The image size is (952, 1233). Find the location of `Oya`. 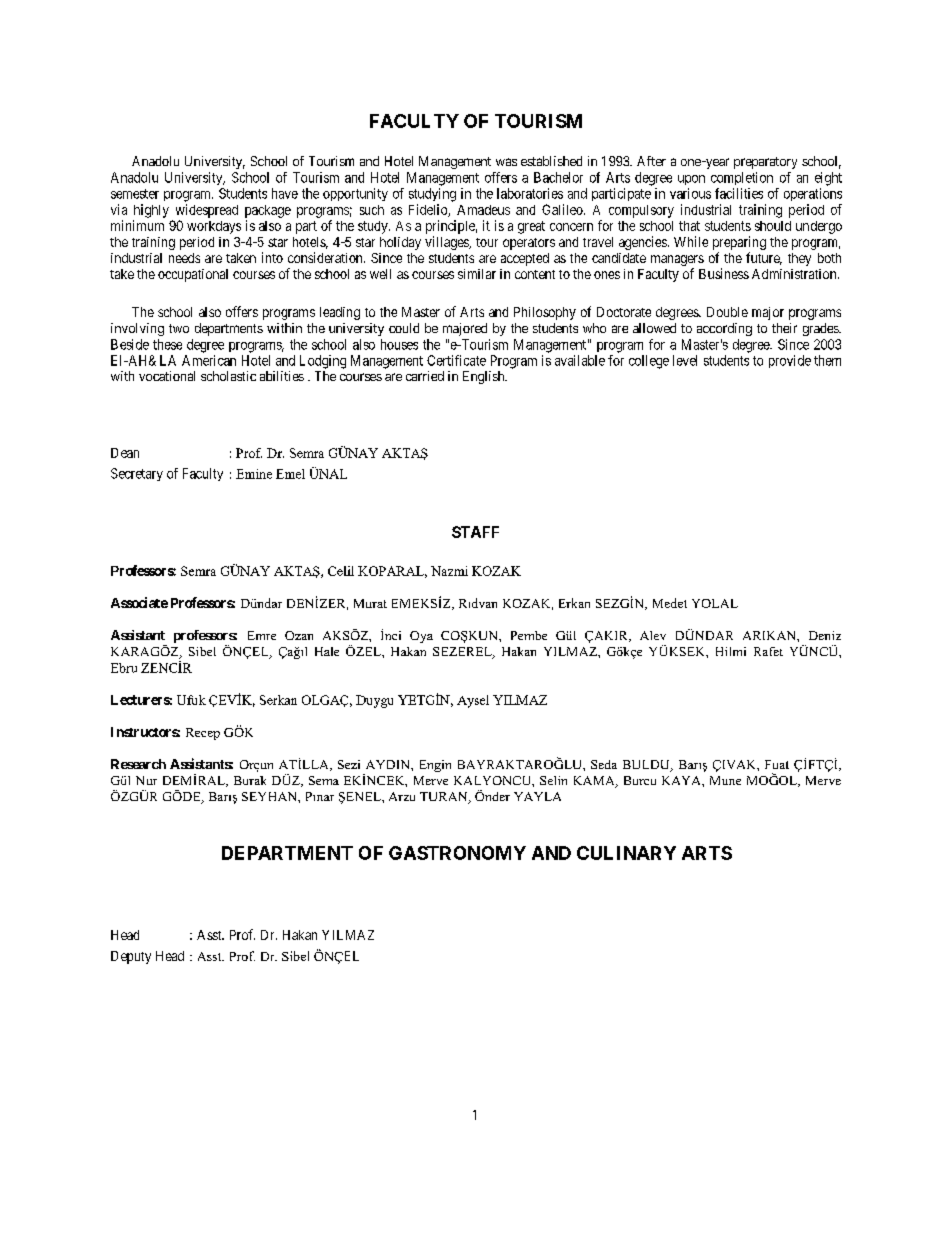

Oya is located at coordinates (421, 637).
